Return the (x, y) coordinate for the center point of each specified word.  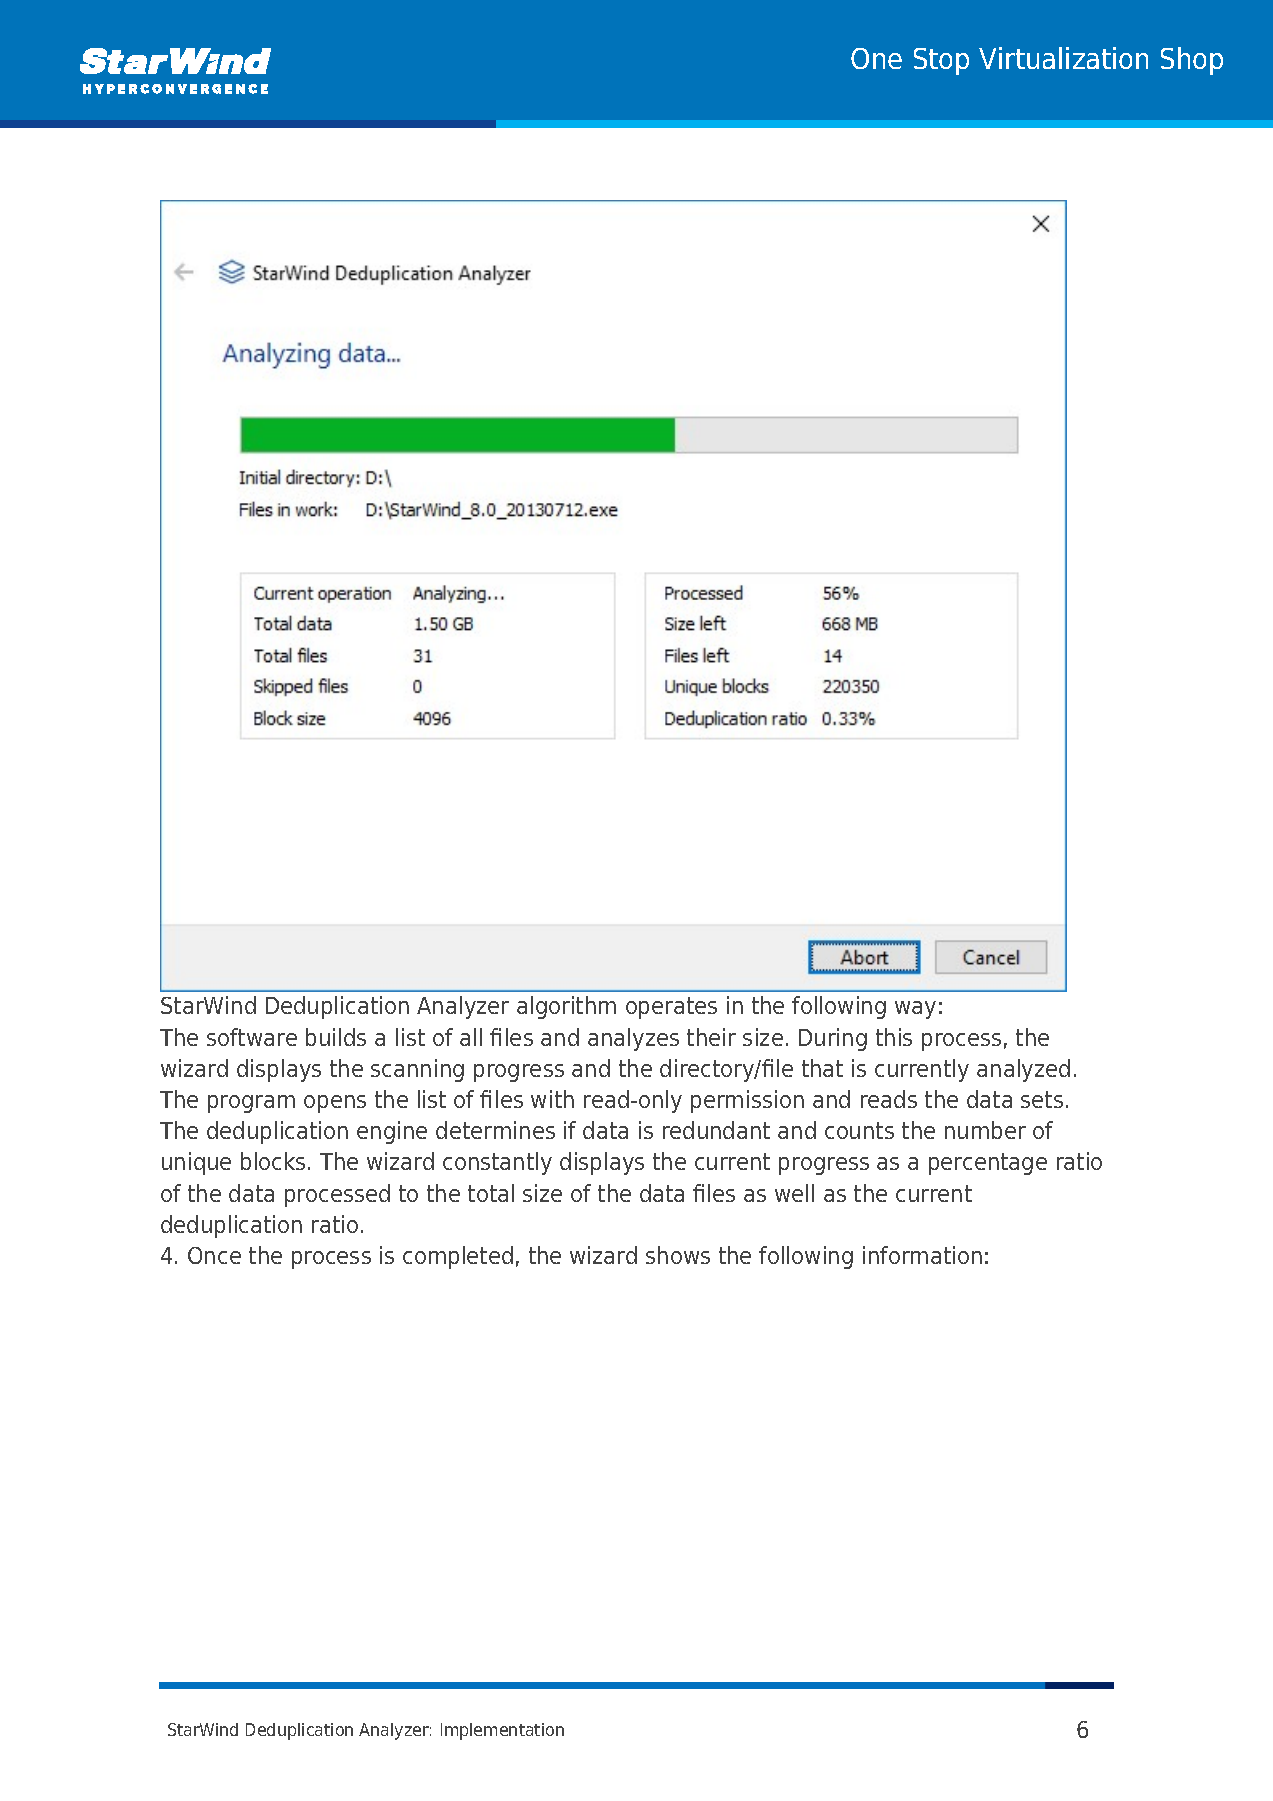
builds (336, 1037)
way (915, 1010)
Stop (941, 61)
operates (671, 1008)
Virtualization (1063, 58)
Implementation (502, 1731)
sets (1042, 1099)
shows (678, 1255)
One (876, 58)
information (922, 1255)
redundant (716, 1130)
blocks (273, 1161)
